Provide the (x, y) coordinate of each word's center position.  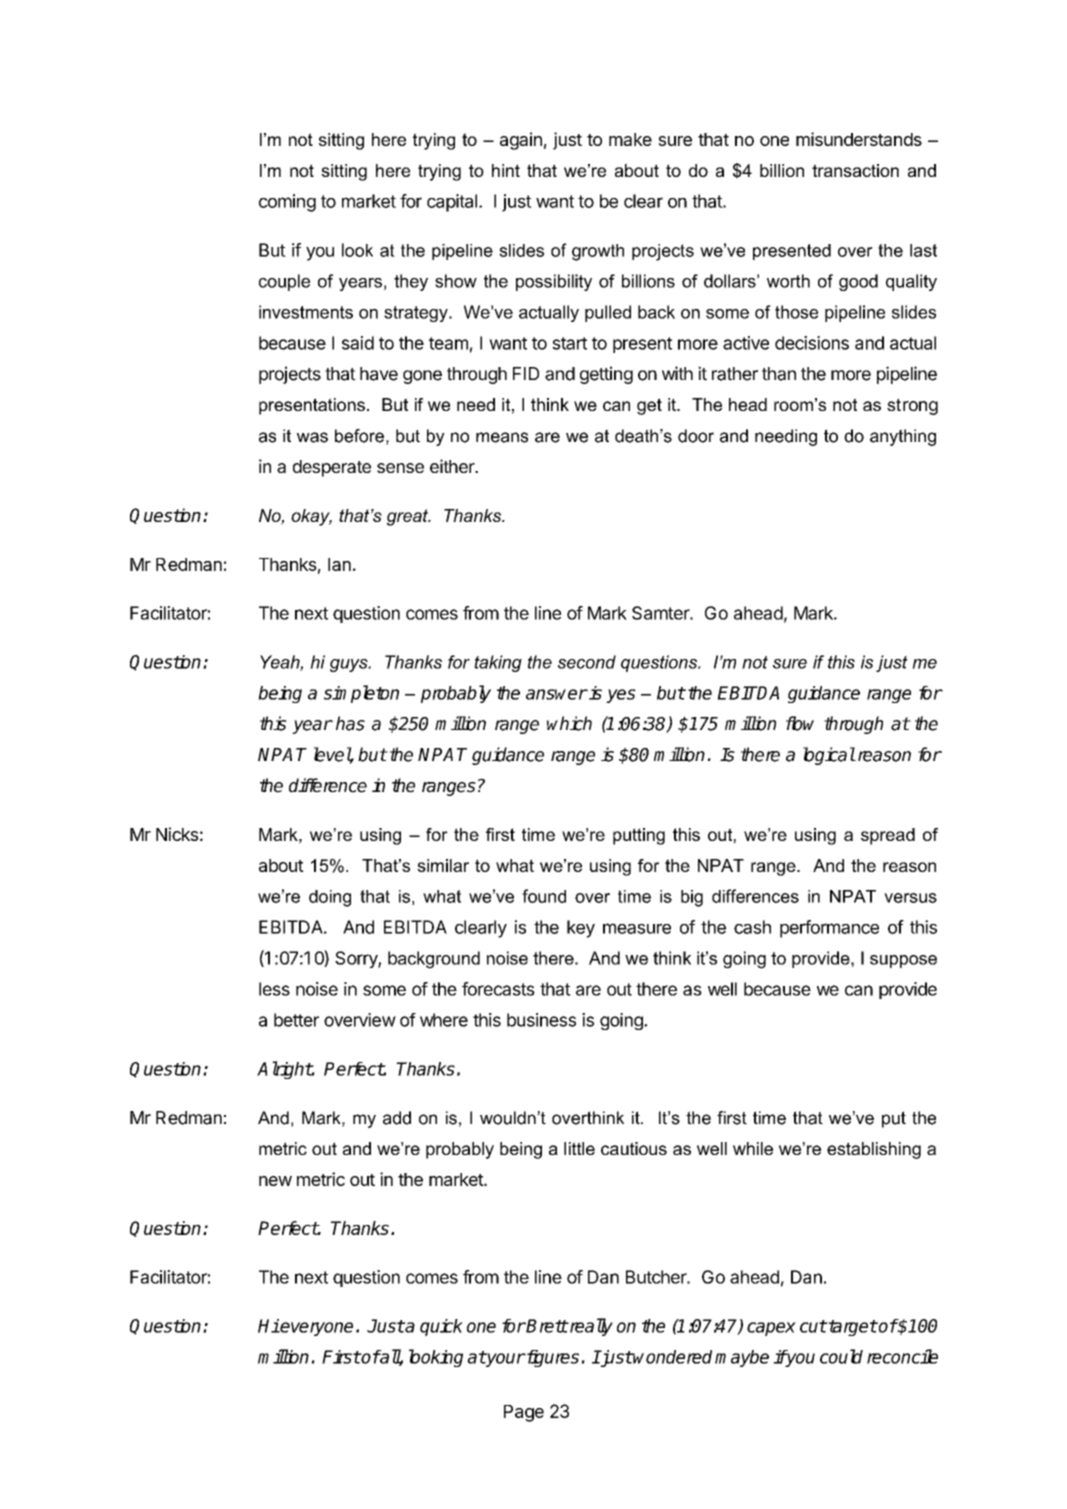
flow (800, 723)
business (541, 1020)
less (274, 989)
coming (287, 203)
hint (506, 170)
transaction (855, 170)
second (587, 662)
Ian (339, 564)
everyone (316, 1329)
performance (829, 929)
